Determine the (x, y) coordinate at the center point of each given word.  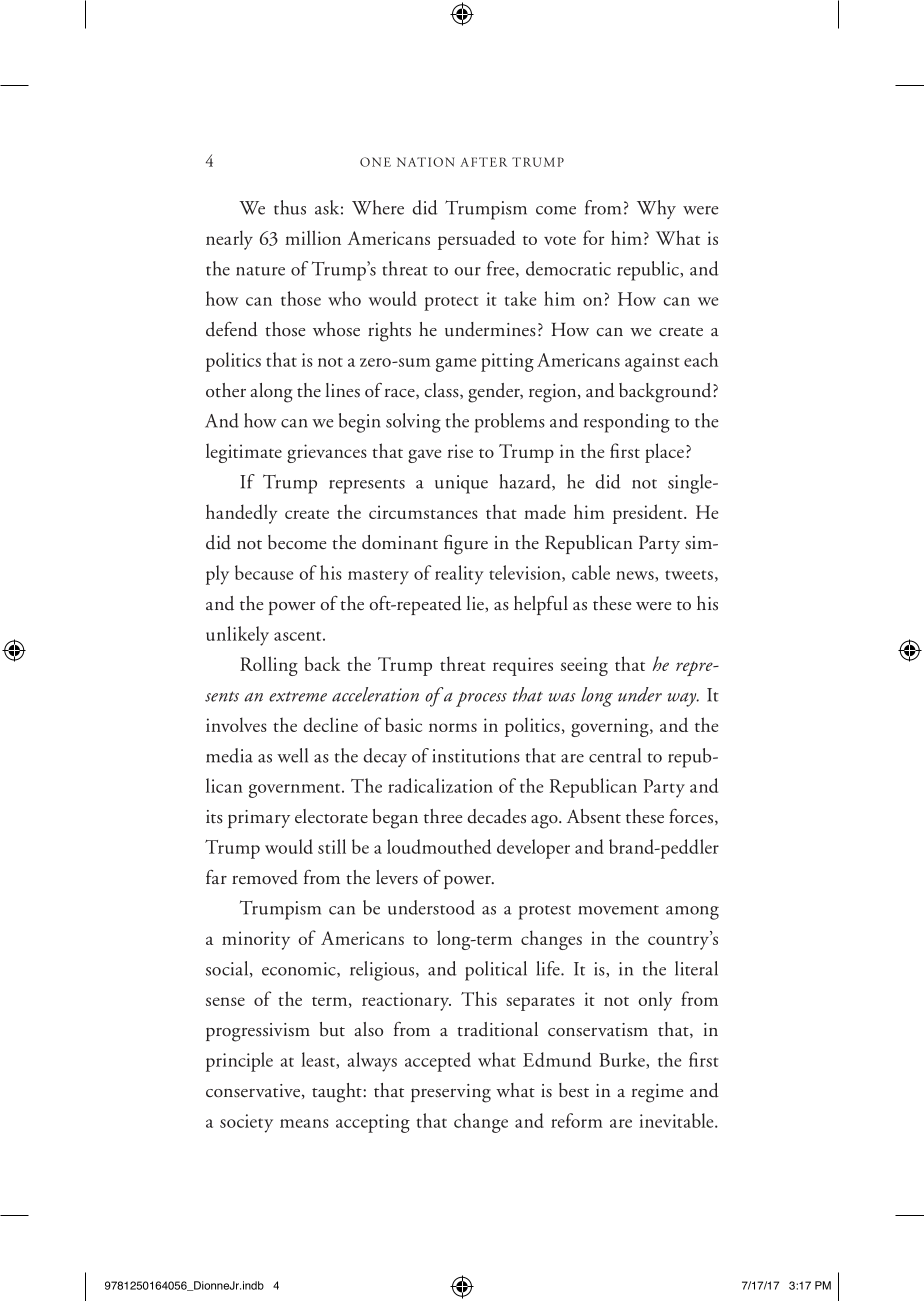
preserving (451, 1093)
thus (290, 207)
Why (656, 209)
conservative (253, 1091)
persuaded (477, 240)
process (481, 699)
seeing (584, 666)
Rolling (269, 666)
